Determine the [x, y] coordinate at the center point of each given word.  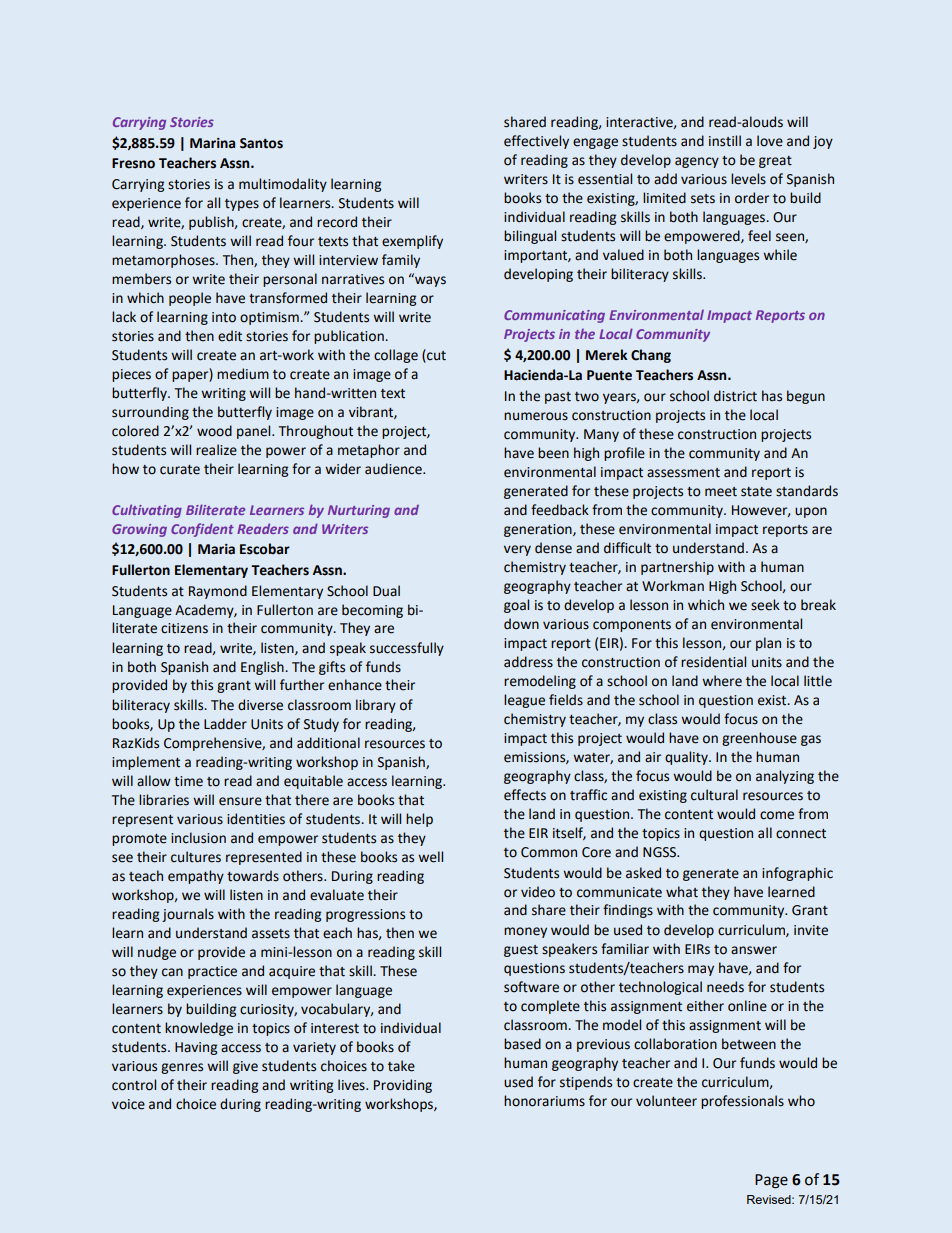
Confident [202, 530]
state [756, 492]
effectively [536, 142]
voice [128, 1104]
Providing [403, 1086]
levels [748, 179]
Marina [212, 143]
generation [539, 530]
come [777, 815]
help [419, 820]
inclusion [198, 838]
